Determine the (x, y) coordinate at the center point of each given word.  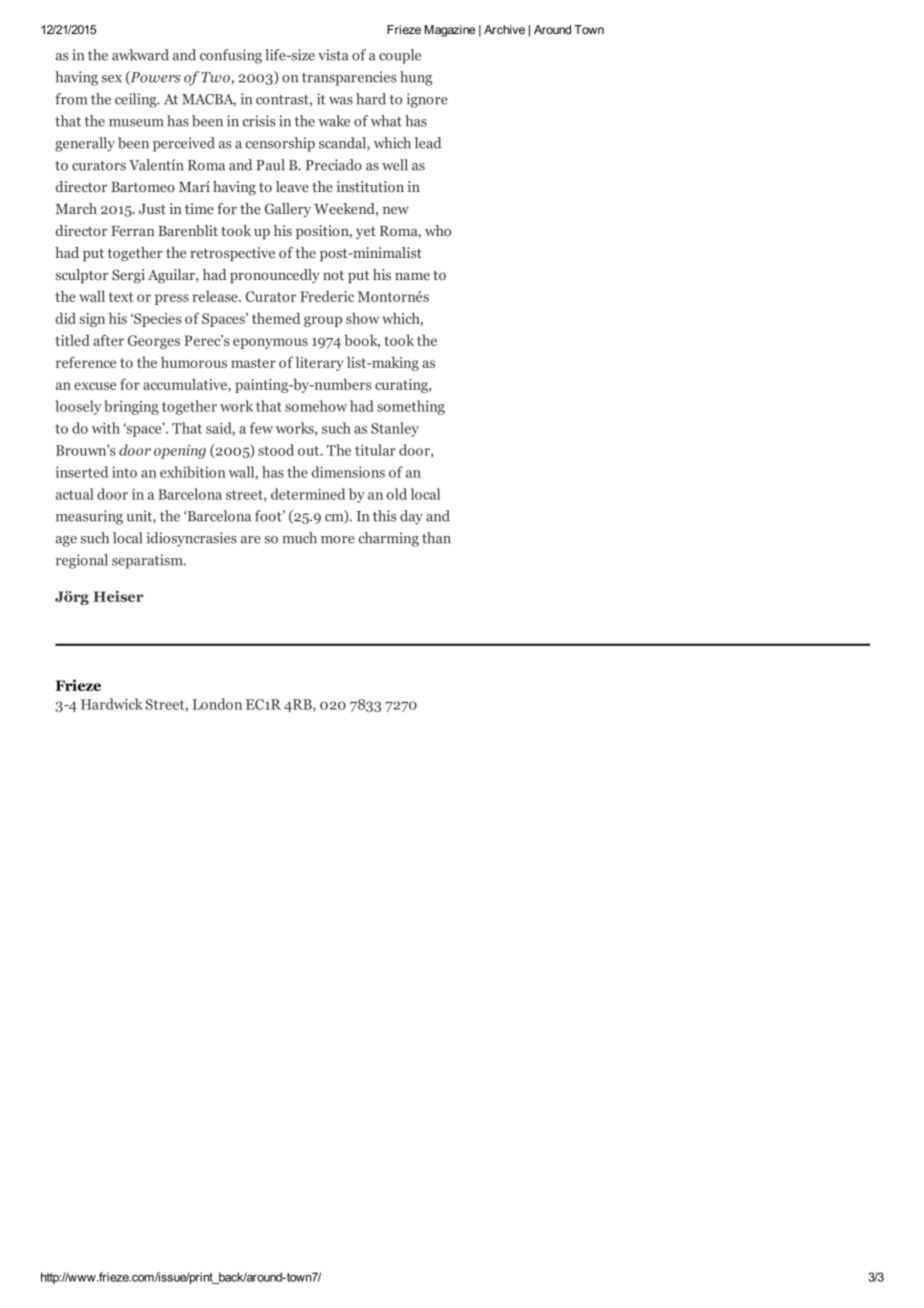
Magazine (450, 31)
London (217, 704)
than (436, 538)
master (253, 363)
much (299, 538)
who (438, 230)
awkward (140, 55)
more (338, 540)
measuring (89, 517)
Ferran (133, 231)
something (411, 407)
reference (86, 362)
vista (333, 55)
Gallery (288, 210)
